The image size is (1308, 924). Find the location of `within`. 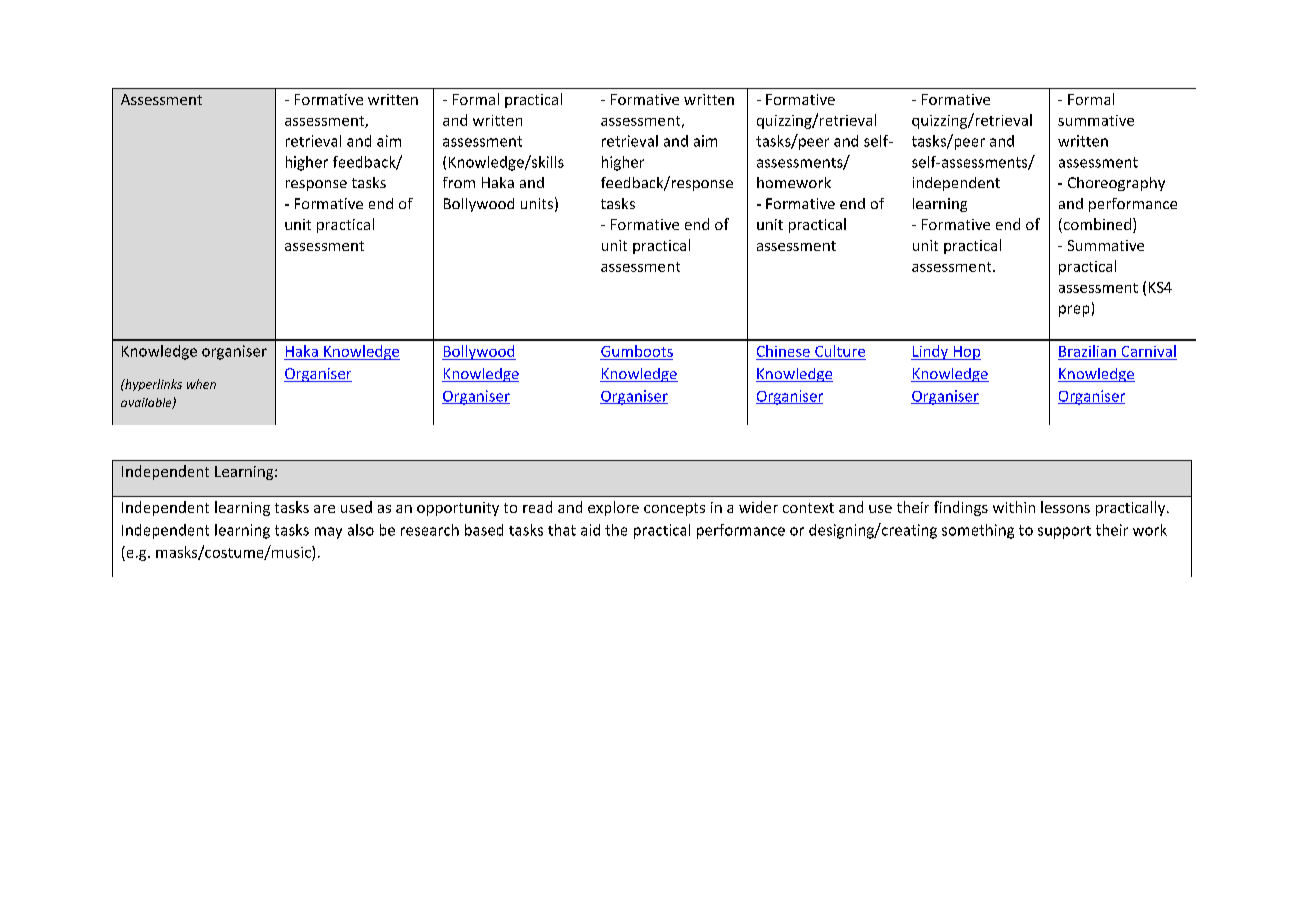

within is located at coordinates (1014, 507).
